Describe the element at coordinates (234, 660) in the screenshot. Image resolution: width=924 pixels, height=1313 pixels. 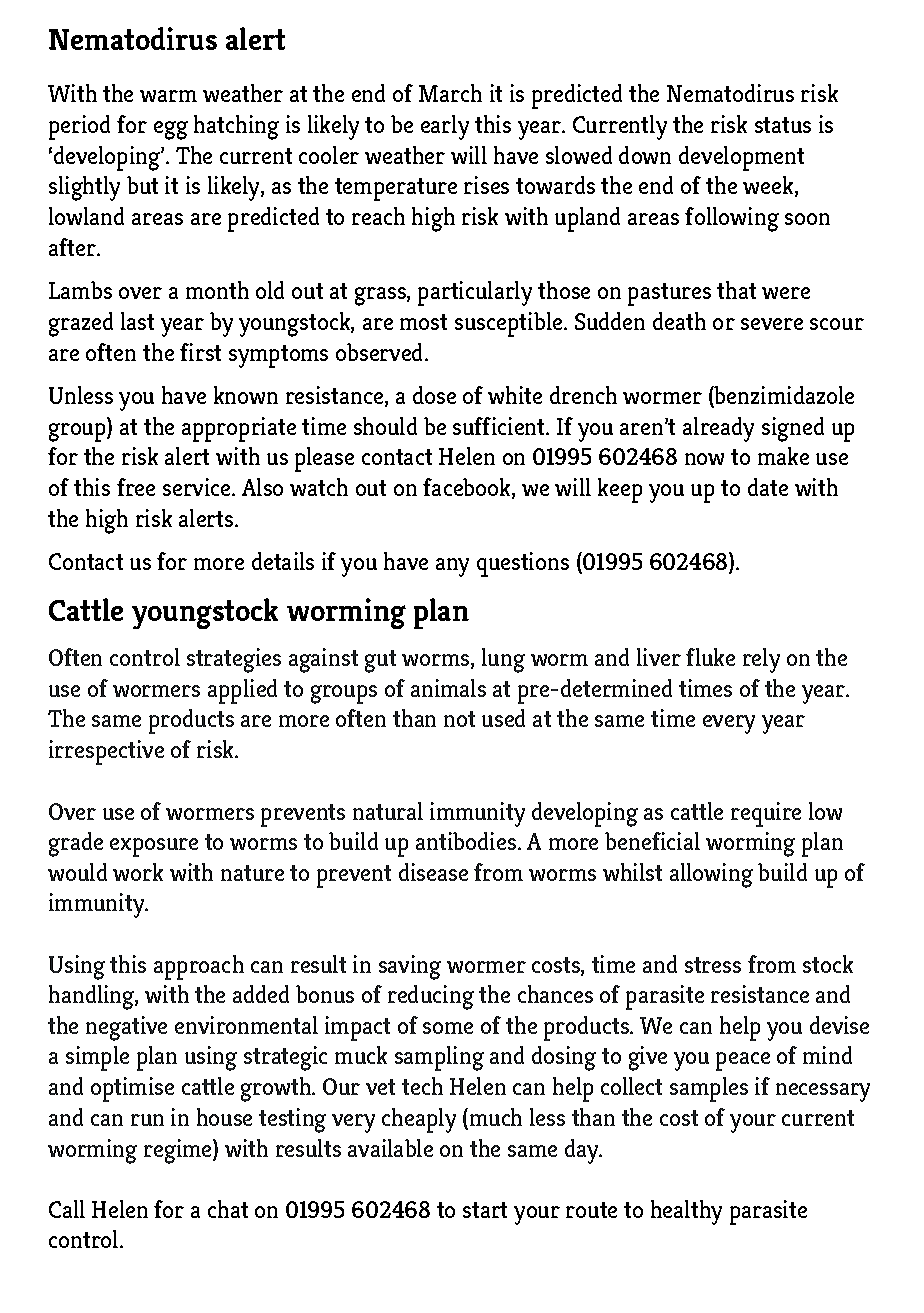
I see `strategies` at that location.
